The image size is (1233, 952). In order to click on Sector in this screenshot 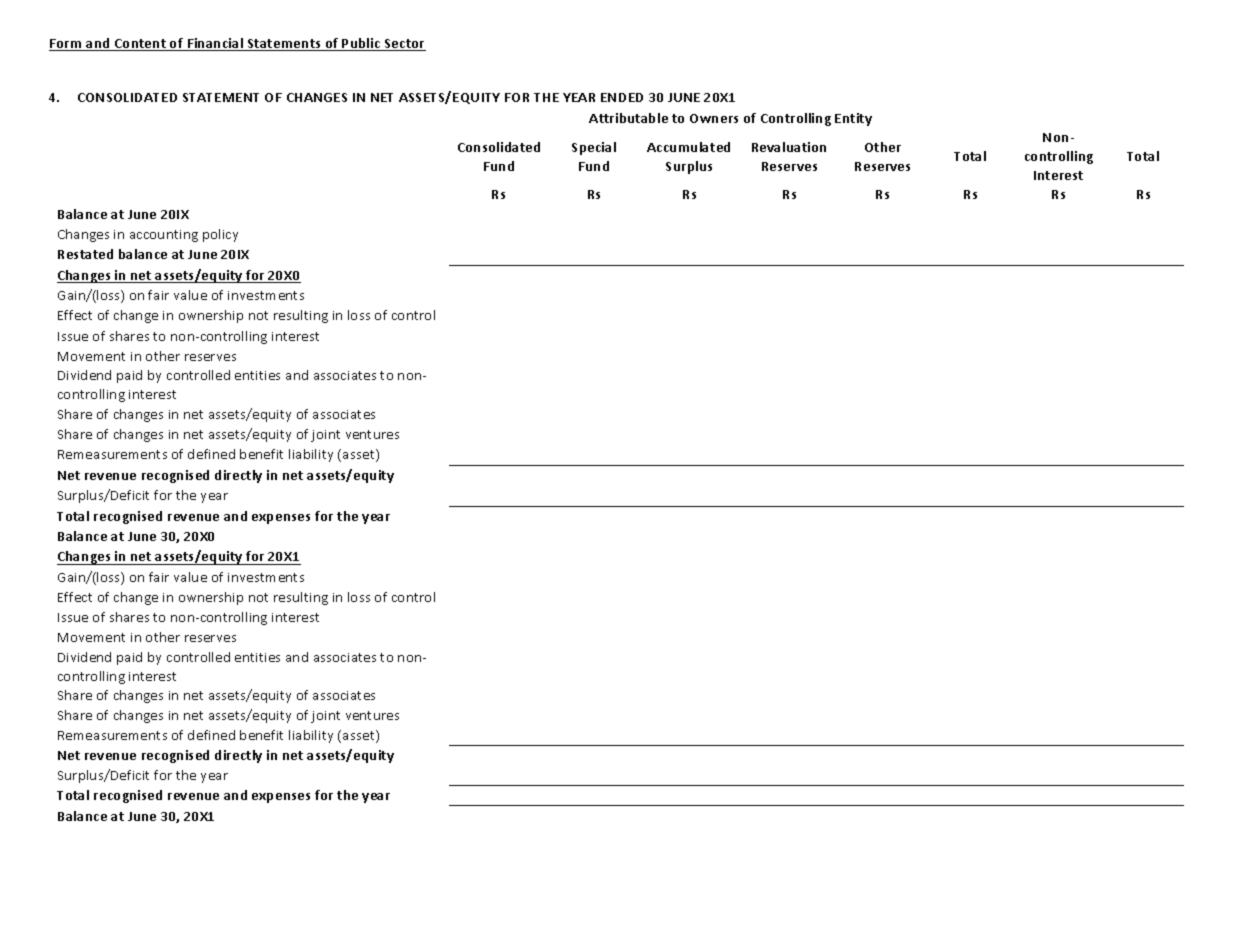, I will do `click(404, 45)`.
